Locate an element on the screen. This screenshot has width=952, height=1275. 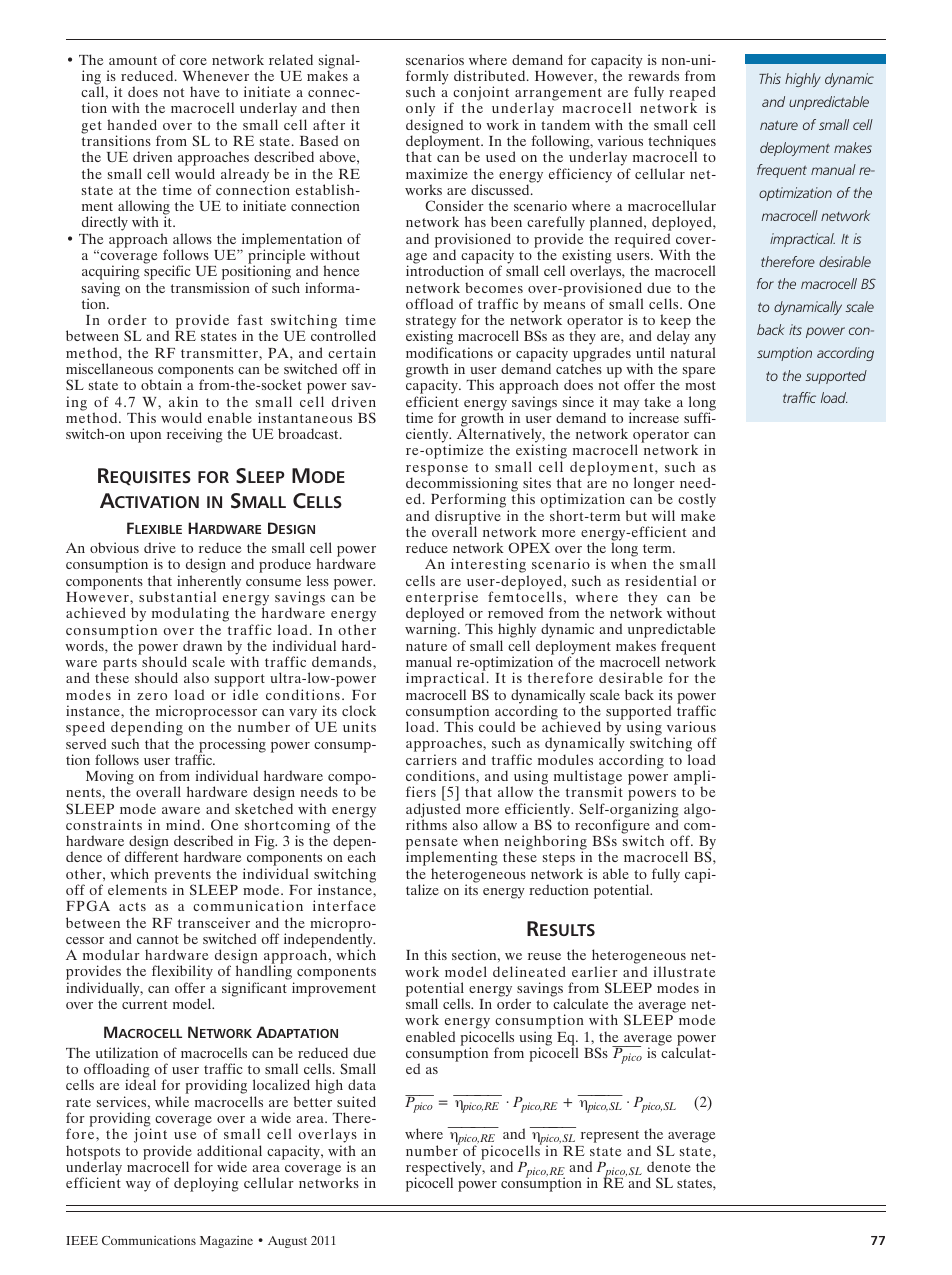
each is located at coordinates (362, 856).
